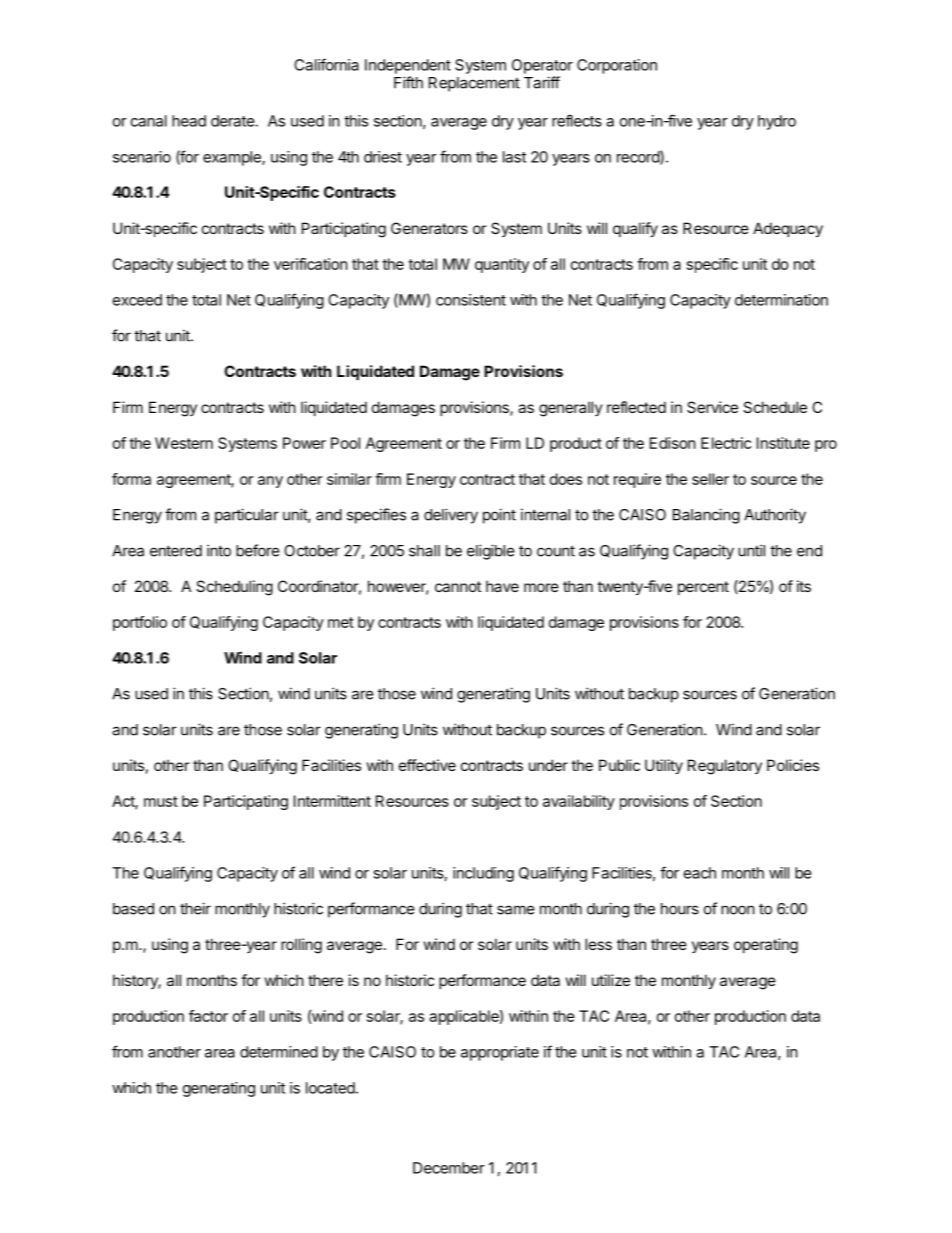  What do you see at coordinates (234, 588) in the screenshot?
I see `Scheduling` at bounding box center [234, 588].
